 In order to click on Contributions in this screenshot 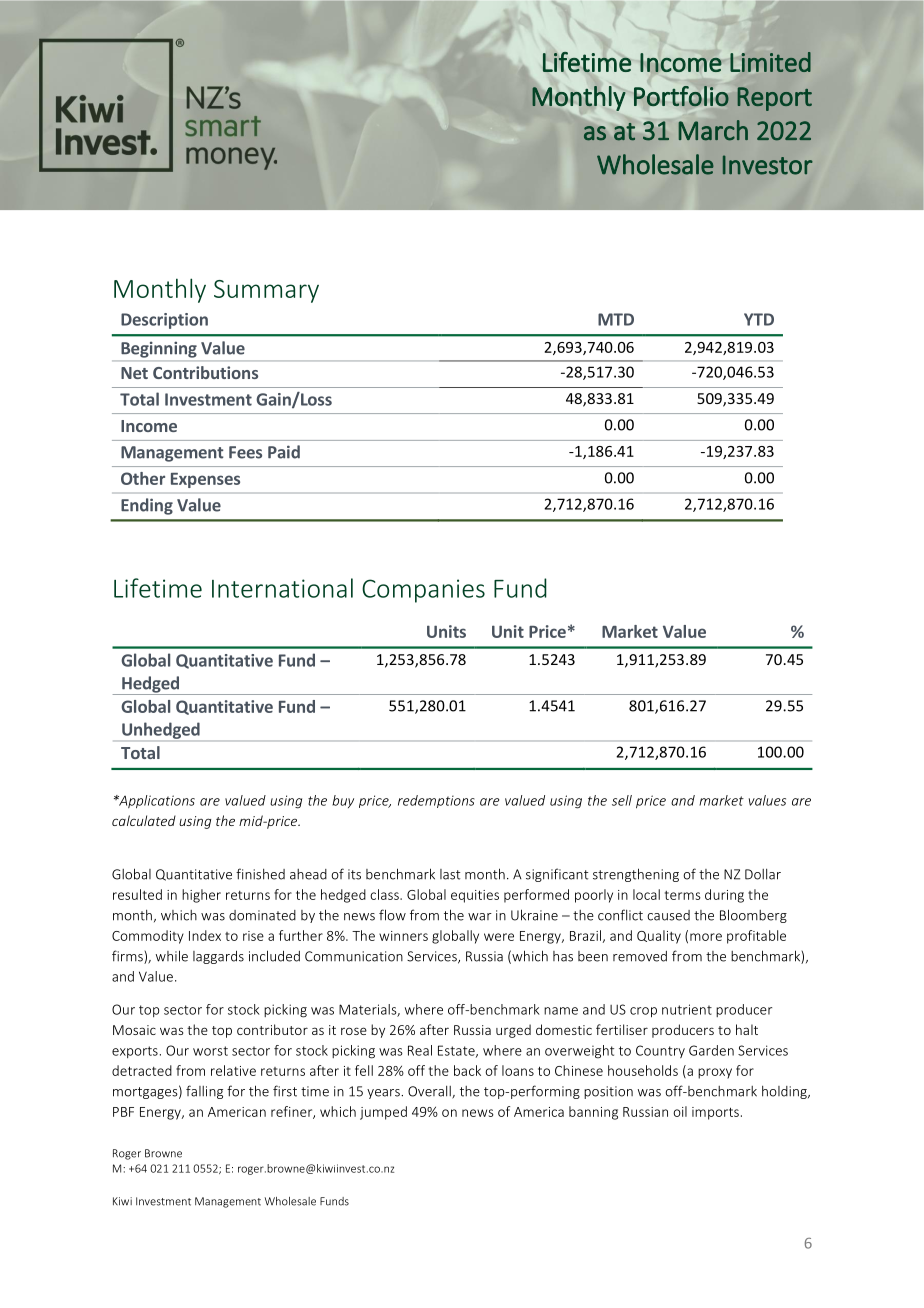, I will do `click(205, 372)`.
